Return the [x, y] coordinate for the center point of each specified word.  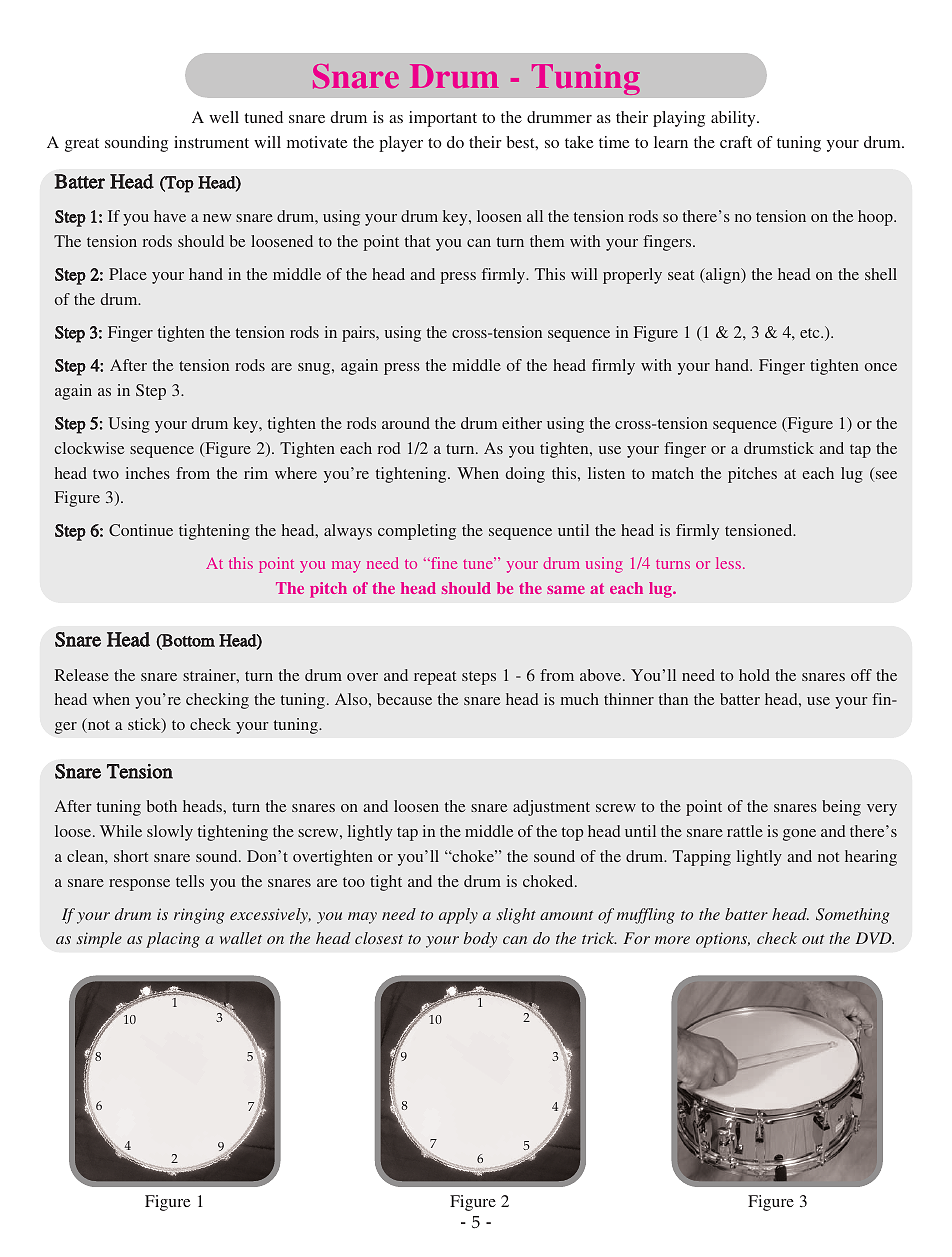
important [443, 119]
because [404, 699]
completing [417, 532]
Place [128, 274]
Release [82, 675]
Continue [141, 530]
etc [811, 333]
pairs [359, 334]
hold [754, 675]
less [728, 563]
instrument [211, 142]
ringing [199, 916]
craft [736, 142]
